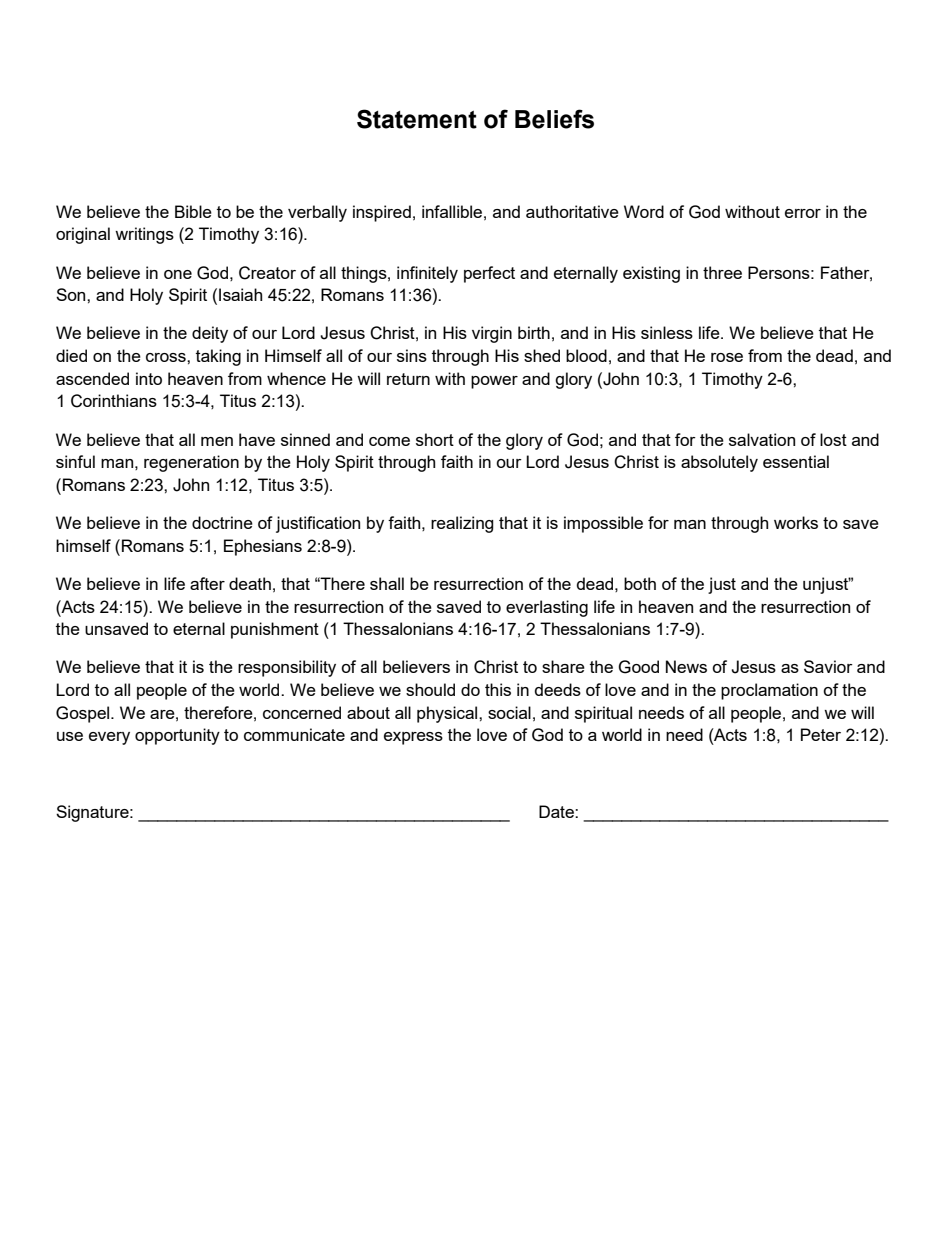 The image size is (952, 1233). I want to click on Statement, so click(417, 119).
